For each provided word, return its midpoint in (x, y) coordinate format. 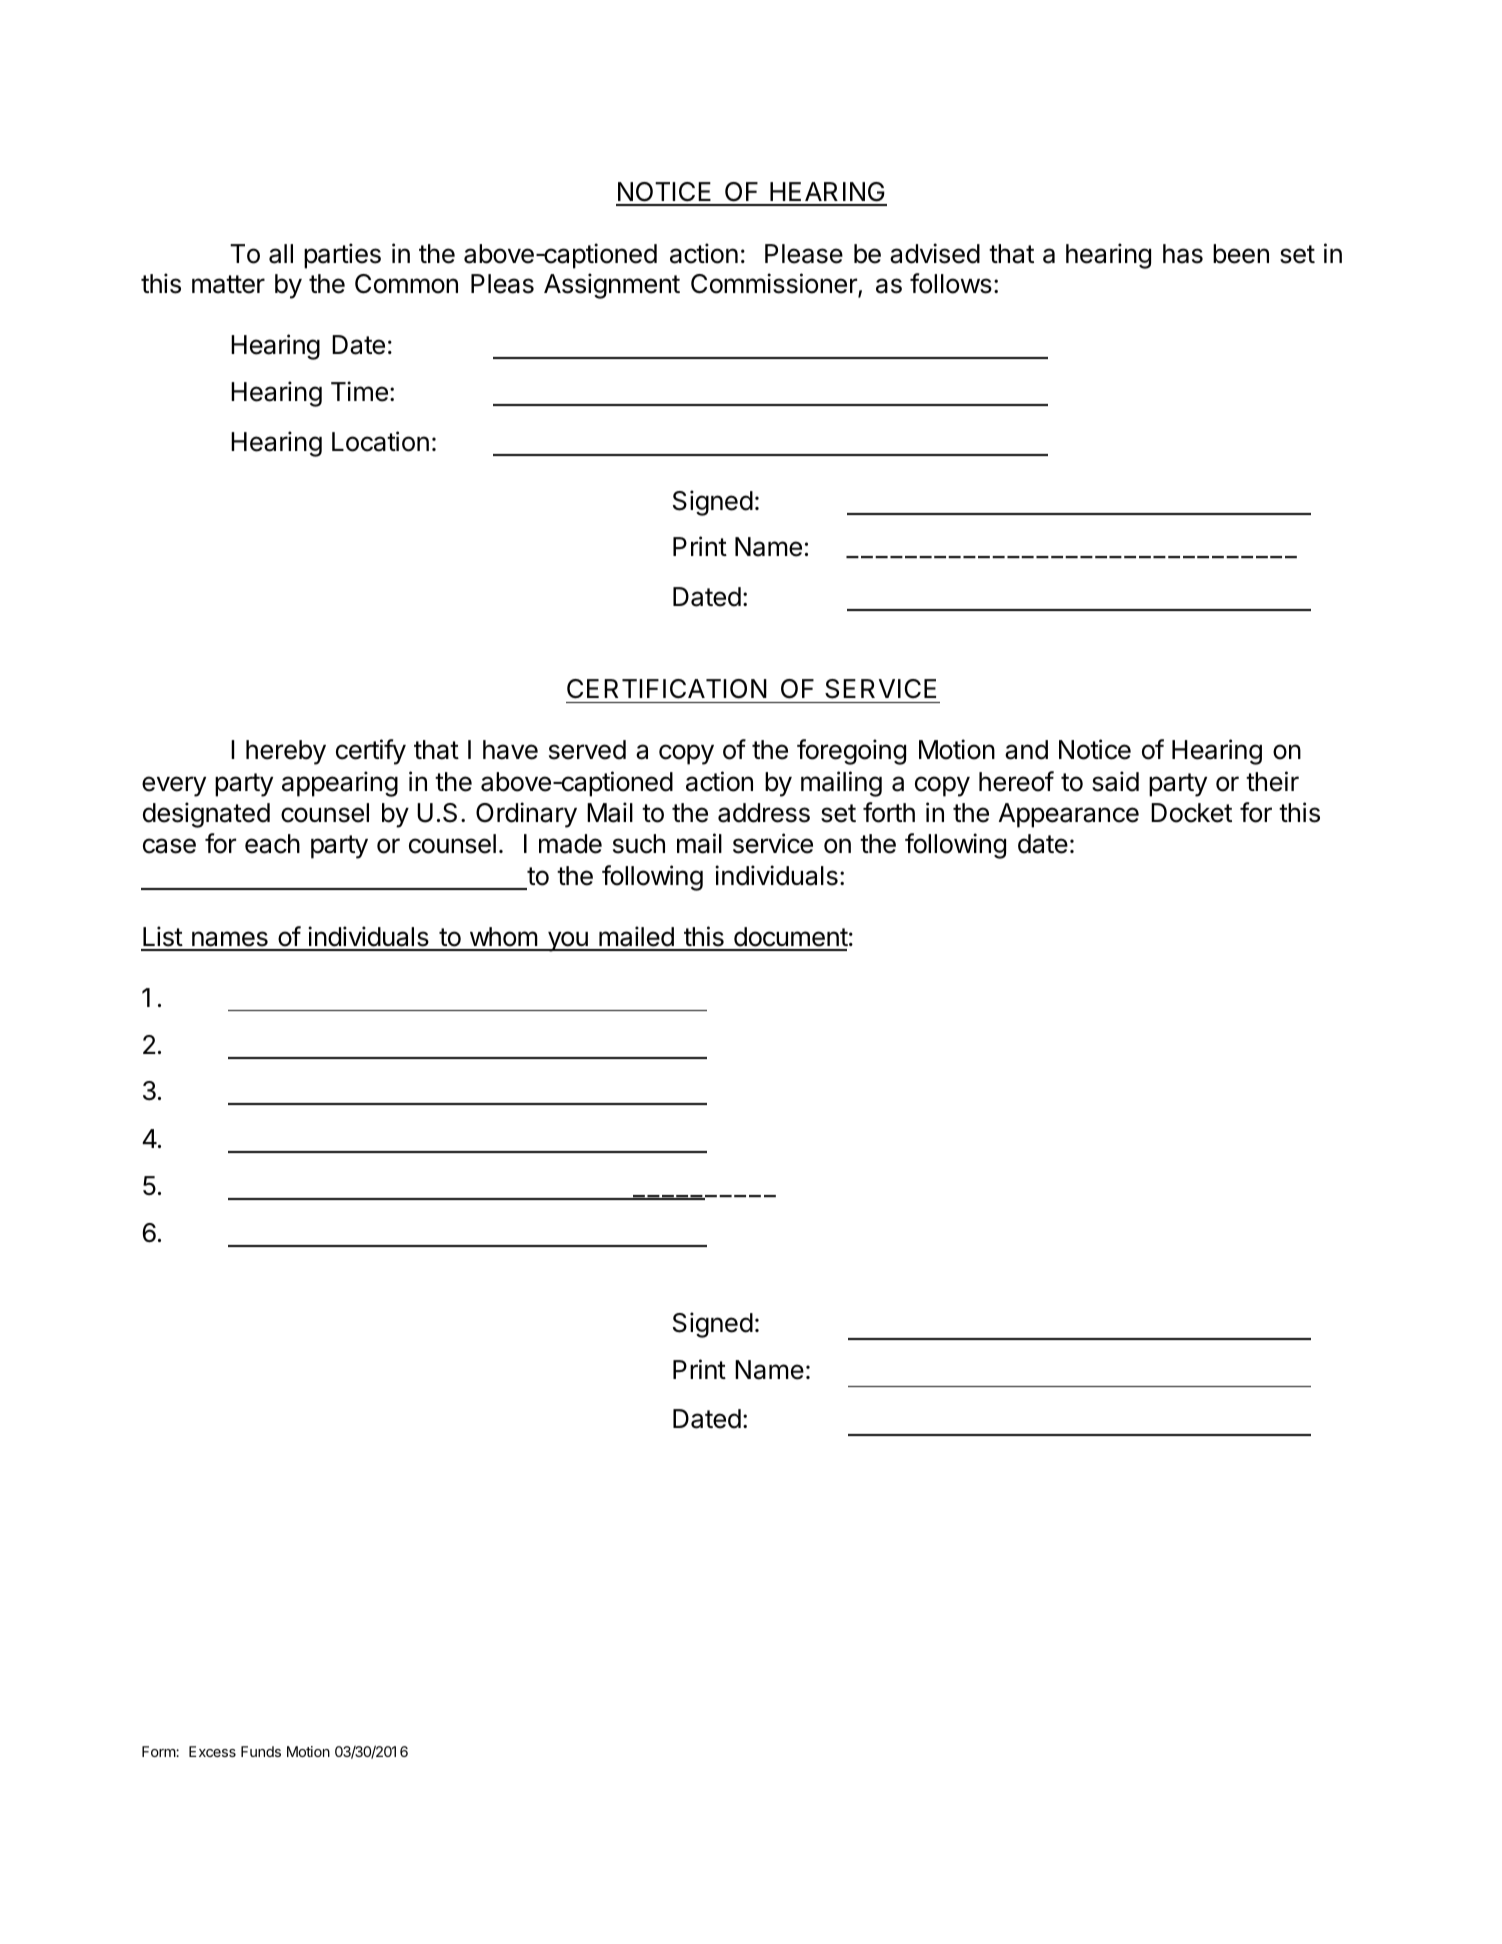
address (764, 813)
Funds (261, 1751)
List (162, 938)
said (1115, 781)
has (1183, 254)
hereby (286, 752)
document (790, 938)
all (281, 254)
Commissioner (775, 285)
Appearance (1069, 815)
